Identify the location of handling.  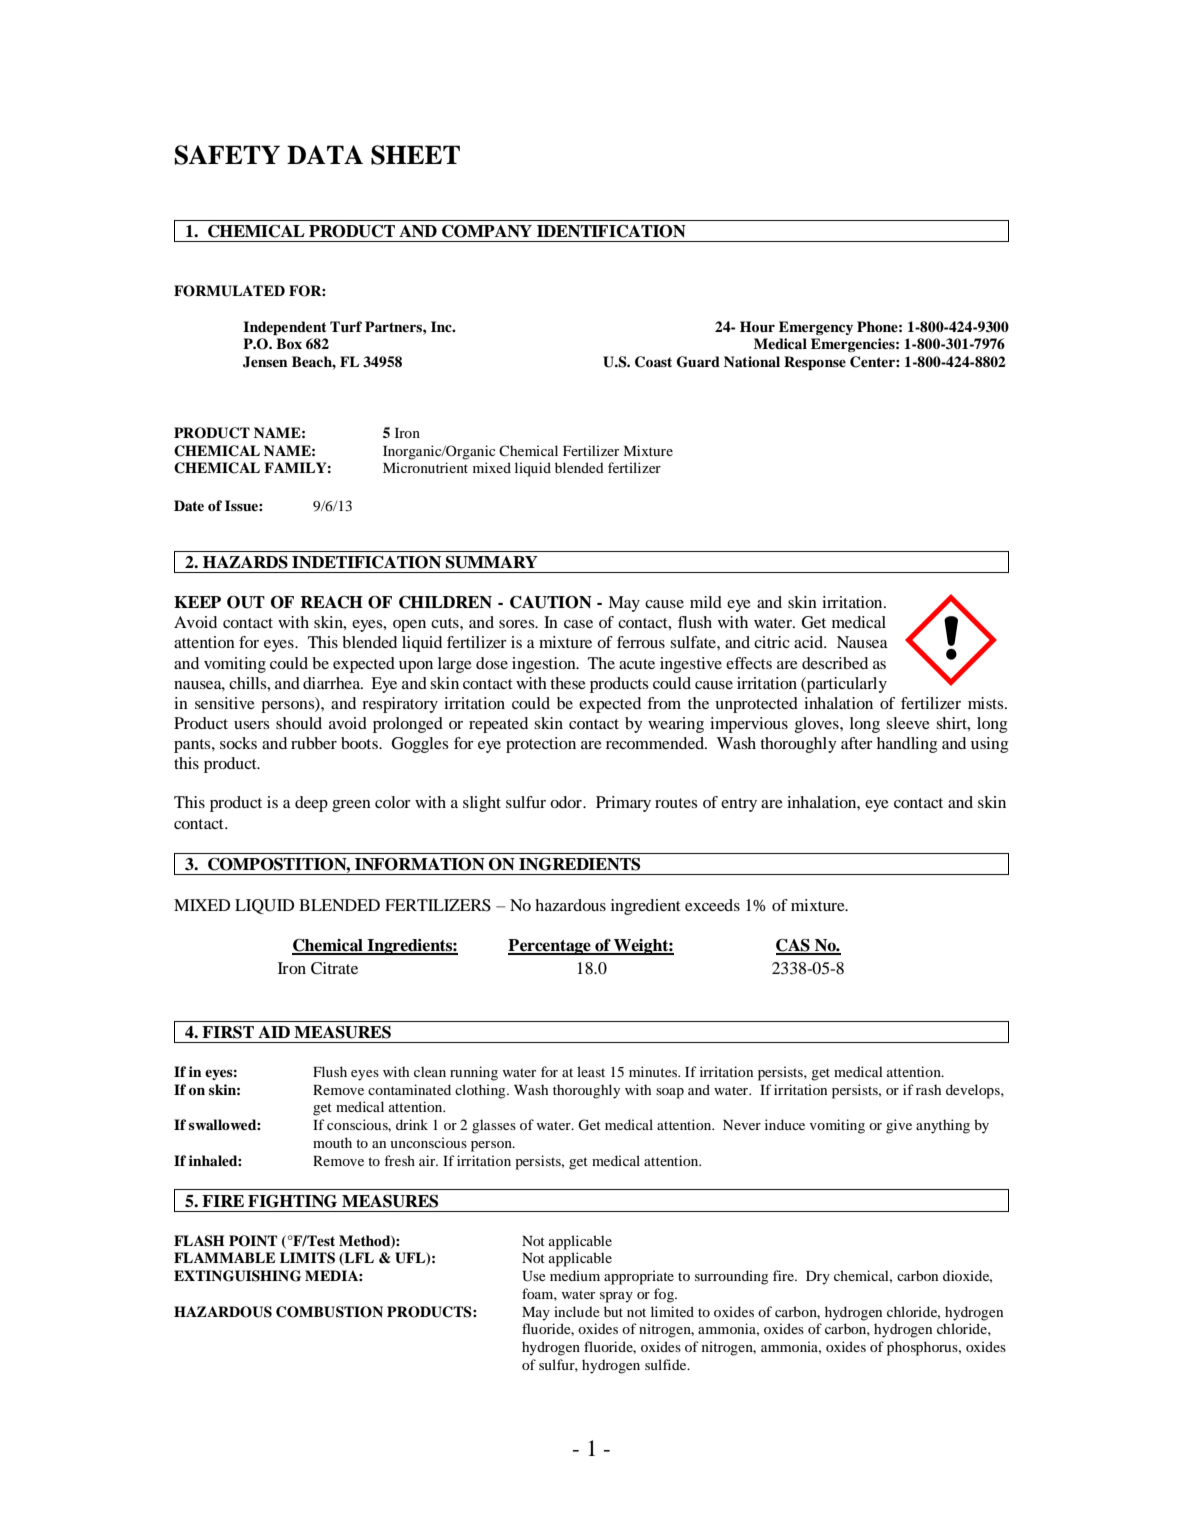
(907, 745).
